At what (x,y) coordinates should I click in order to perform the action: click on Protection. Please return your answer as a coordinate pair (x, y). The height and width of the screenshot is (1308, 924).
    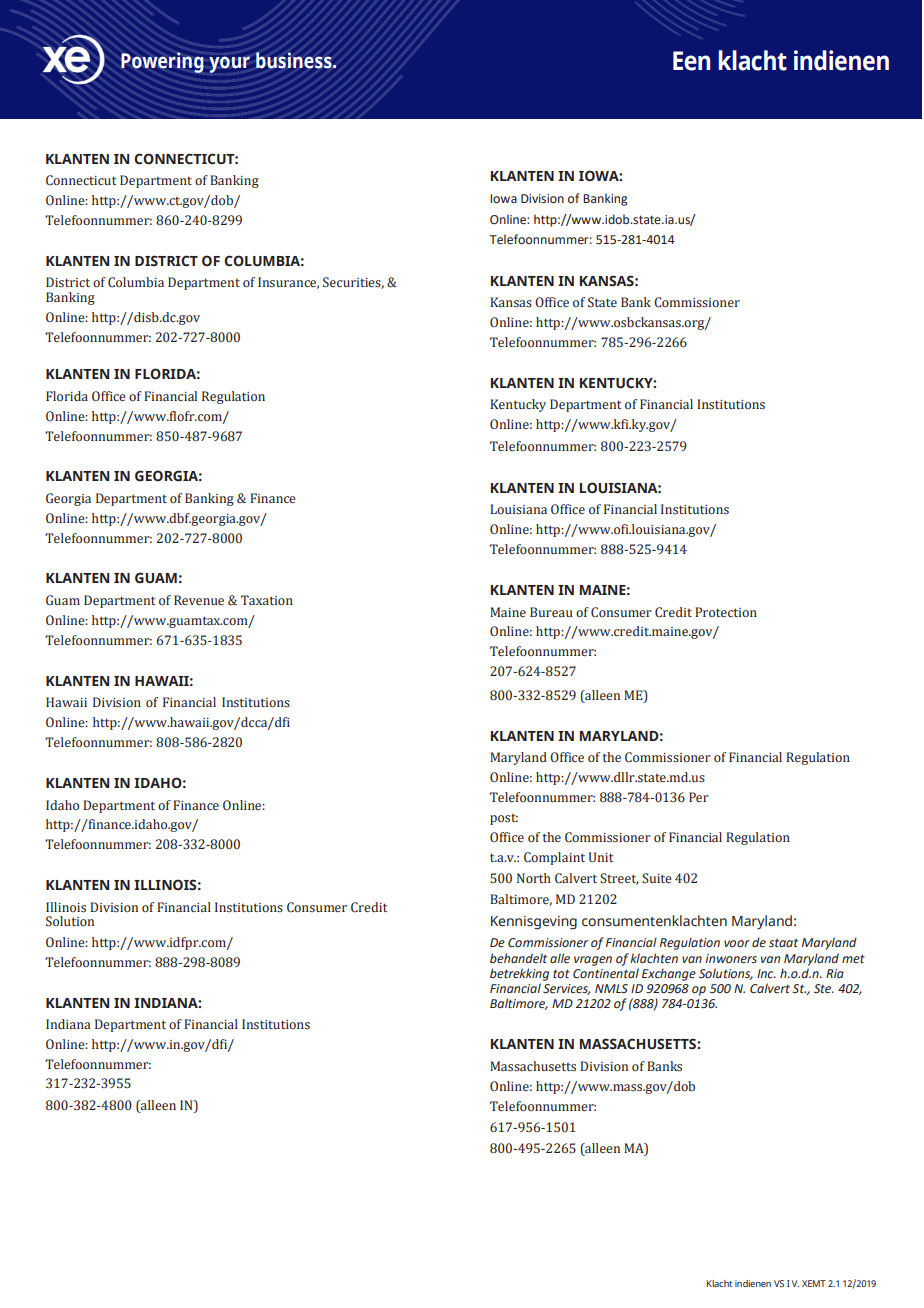
    Looking at the image, I should click on (726, 612).
